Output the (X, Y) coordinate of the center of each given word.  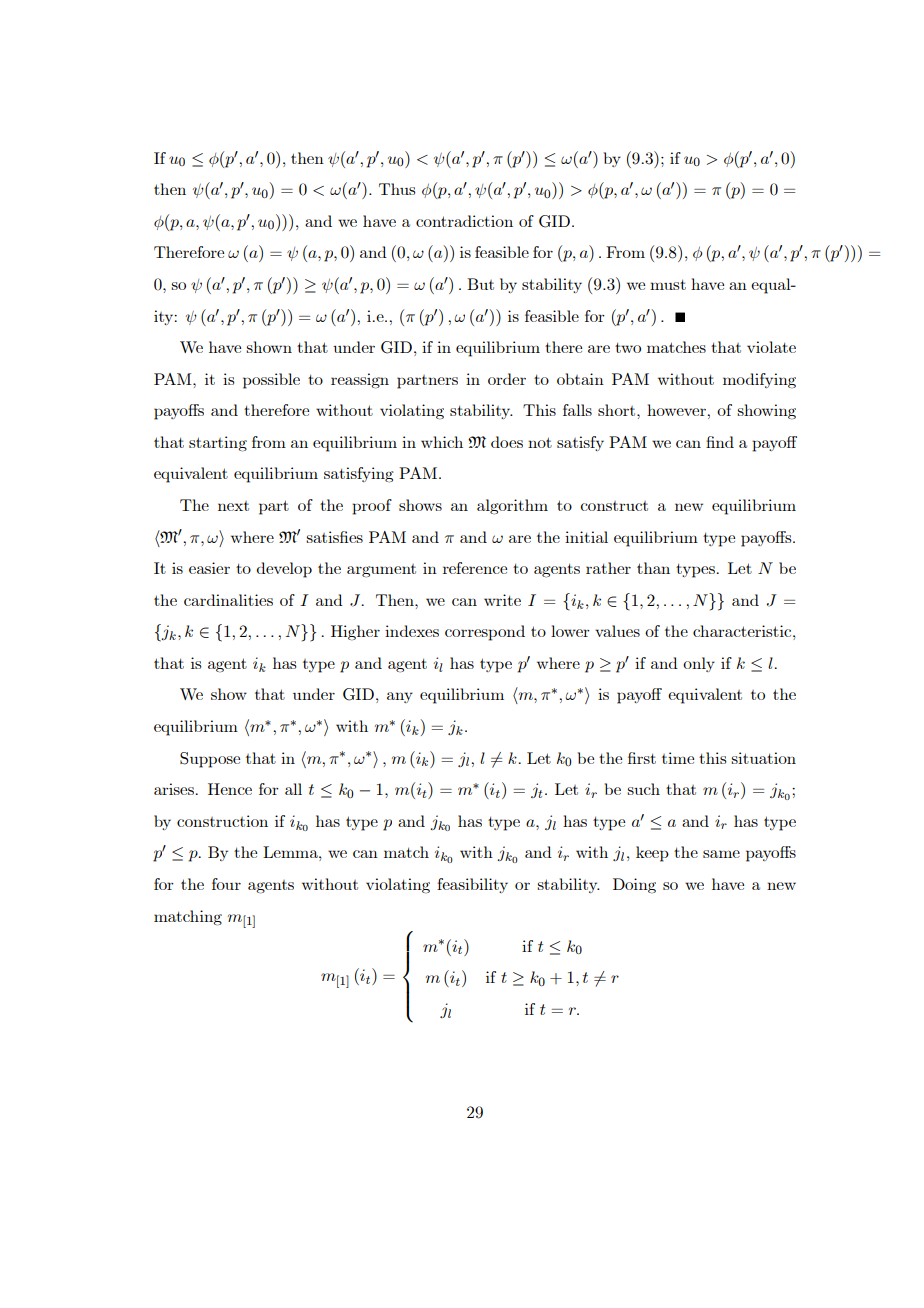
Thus (397, 189)
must (668, 284)
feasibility (472, 885)
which (442, 442)
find (720, 442)
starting (218, 444)
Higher (355, 633)
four (226, 884)
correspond (485, 633)
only (699, 664)
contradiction (464, 221)
